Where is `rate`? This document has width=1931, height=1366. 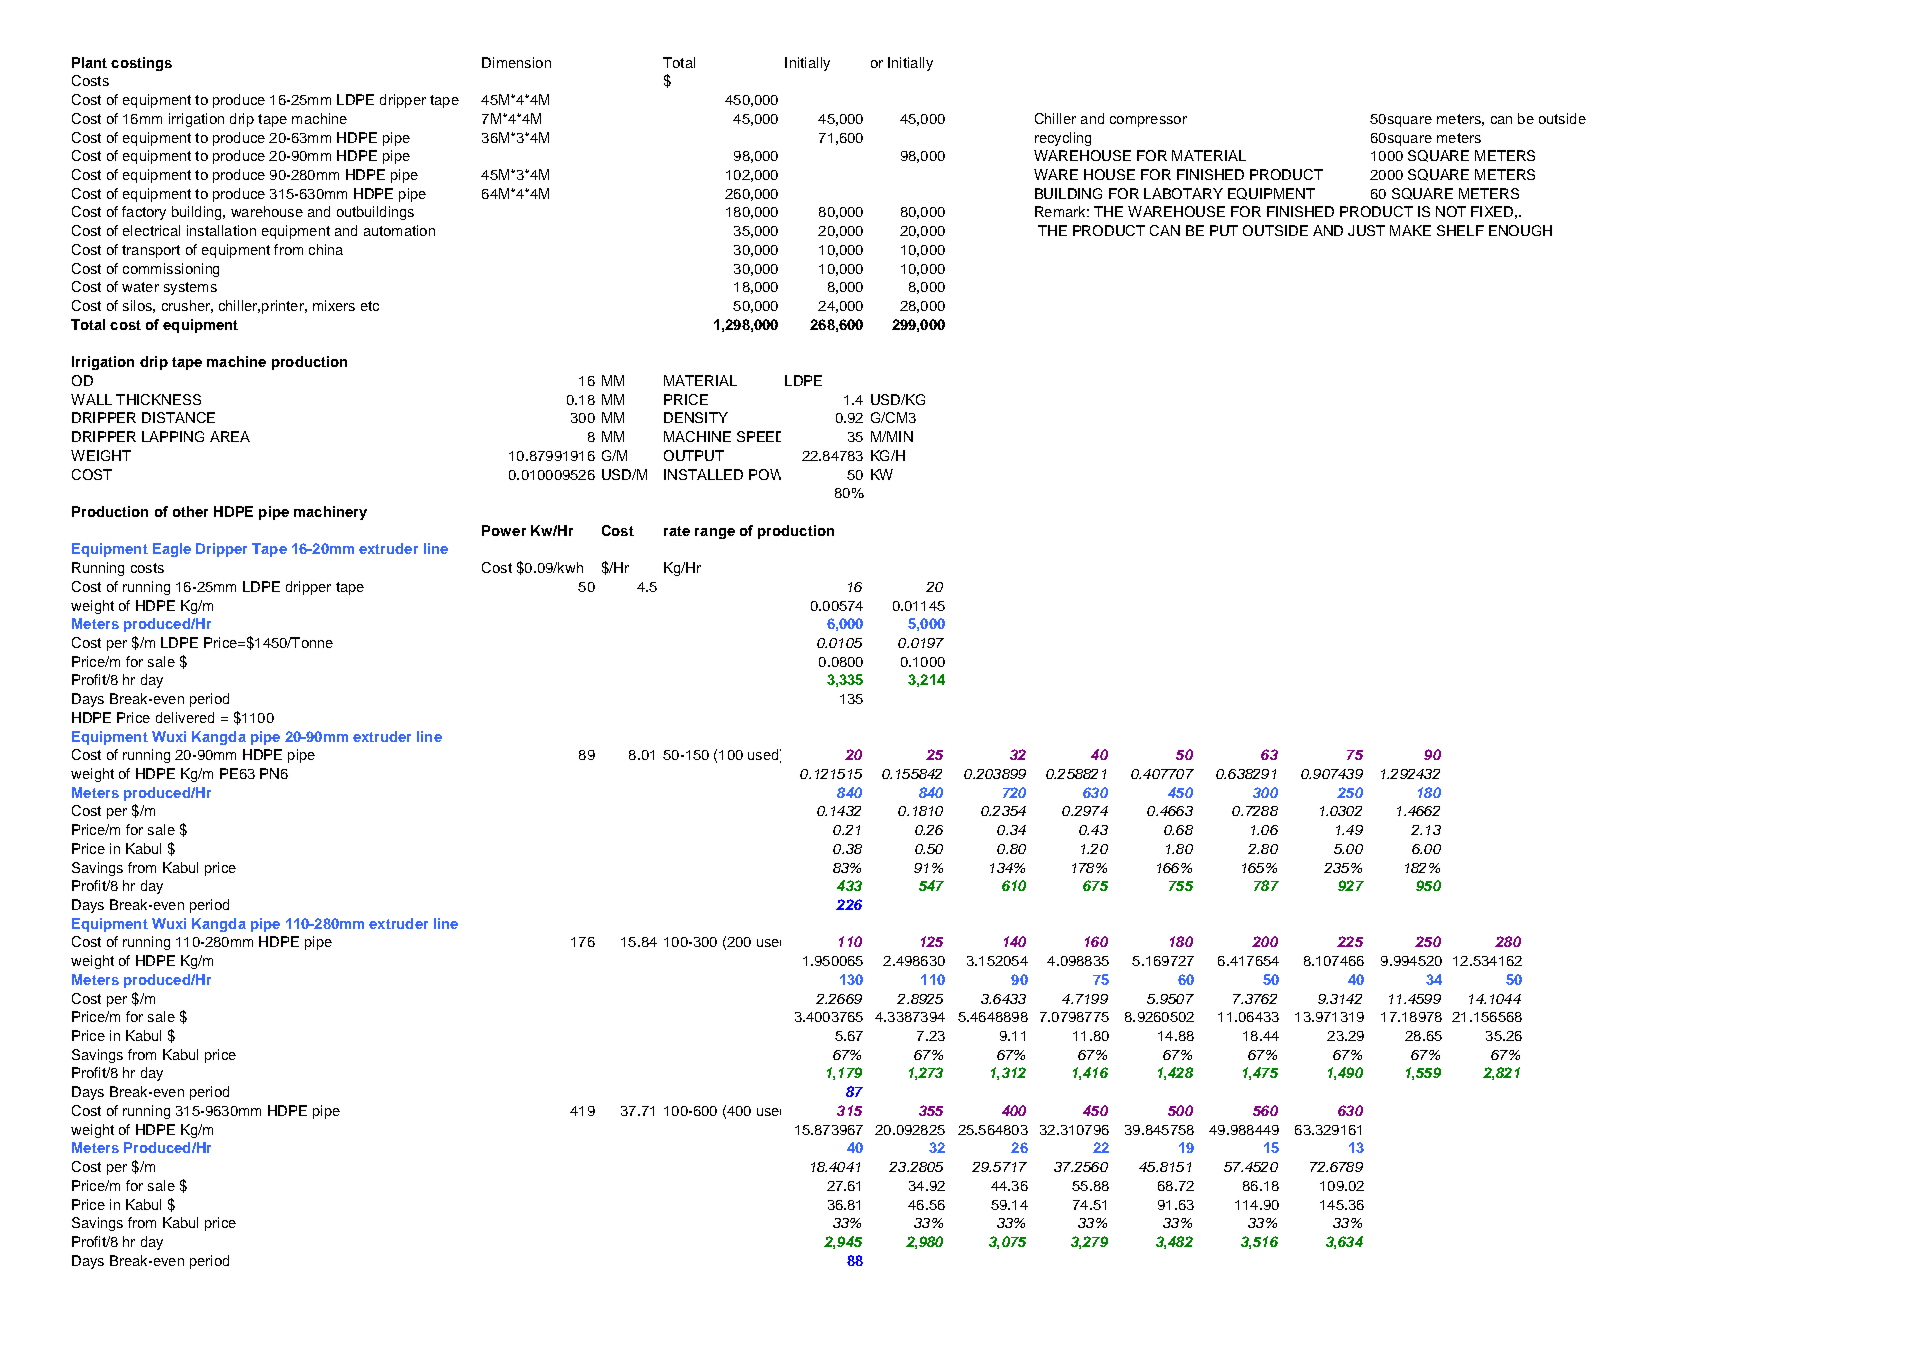 rate is located at coordinates (677, 531).
